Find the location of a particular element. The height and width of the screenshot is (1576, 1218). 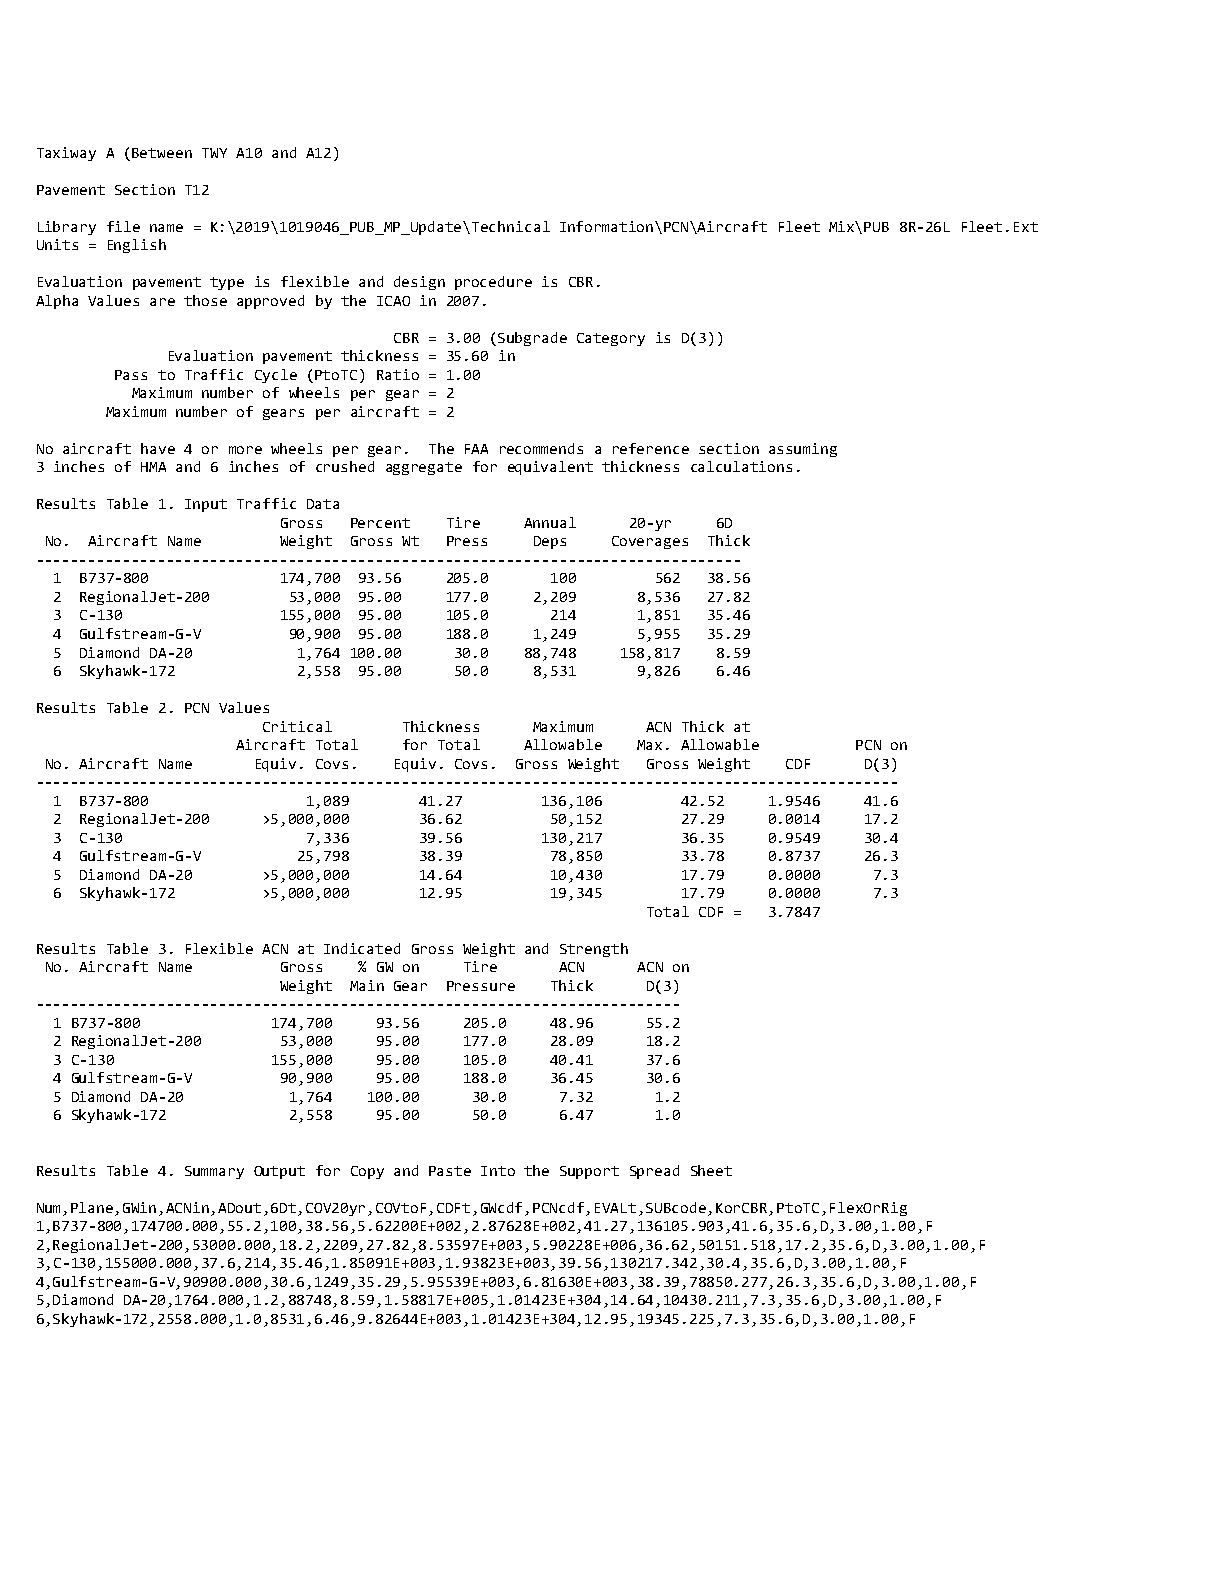

Between is located at coordinates (162, 153).
